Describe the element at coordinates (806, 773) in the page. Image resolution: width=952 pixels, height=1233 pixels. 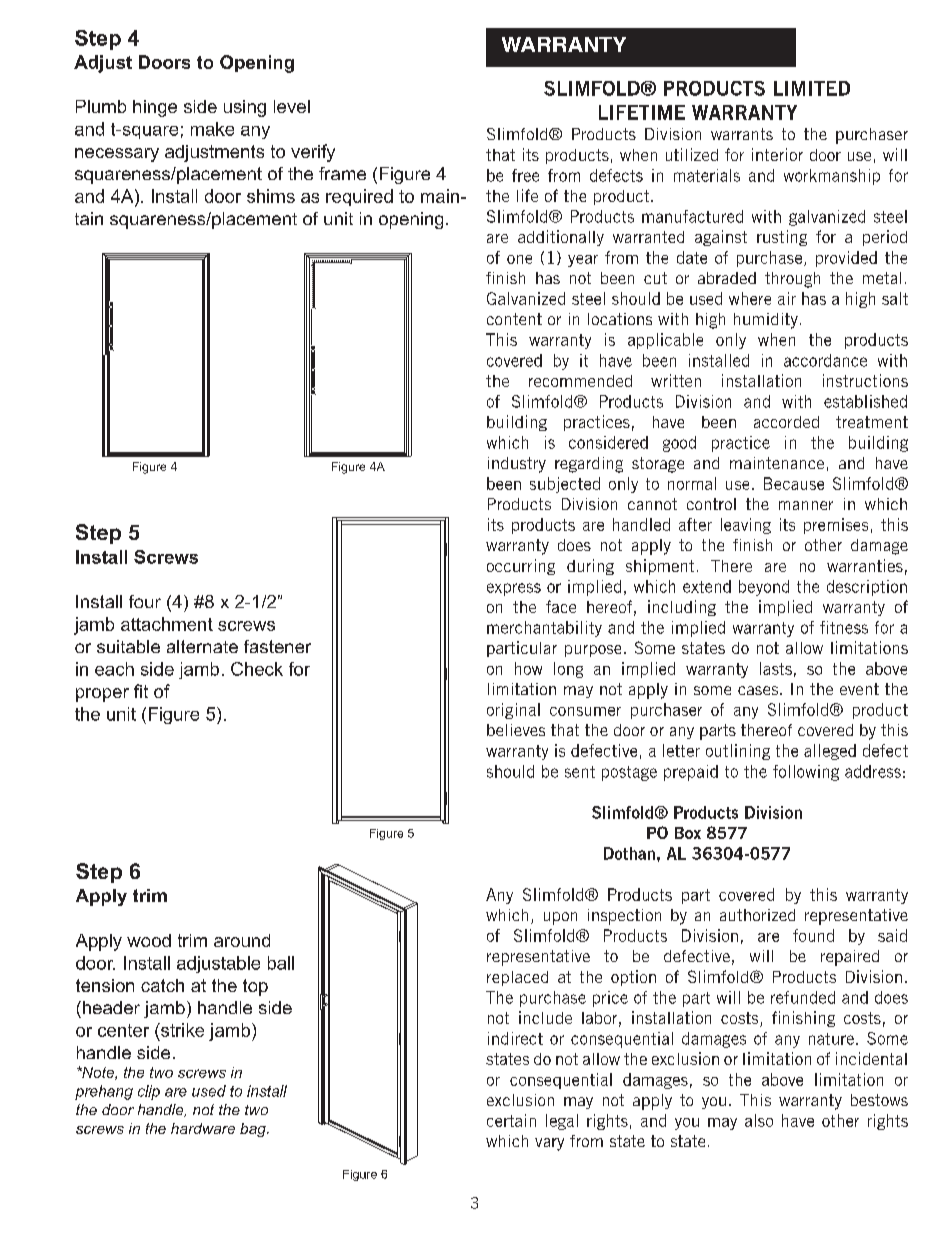
I see `following` at that location.
